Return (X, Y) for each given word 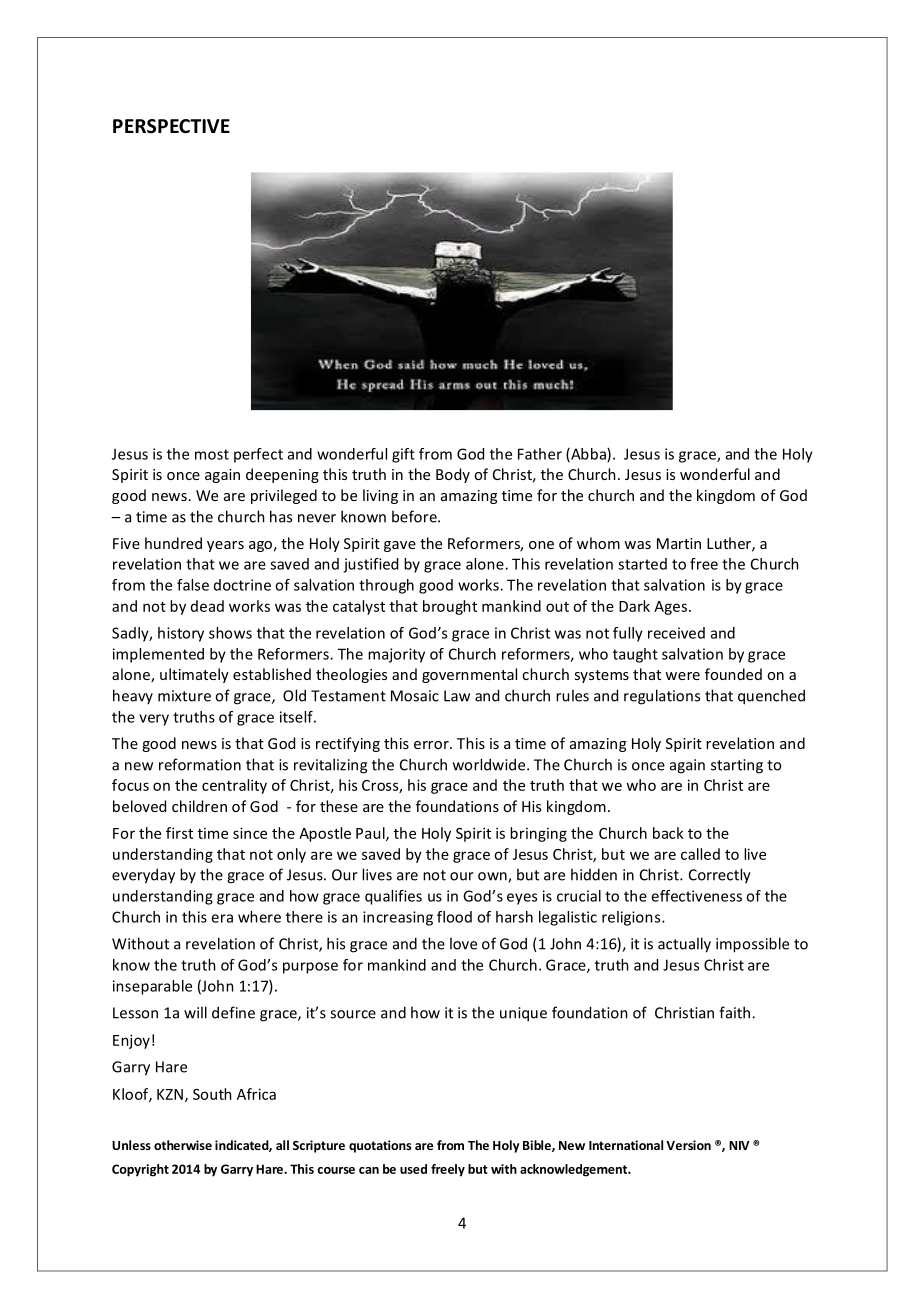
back (668, 833)
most (212, 454)
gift (403, 455)
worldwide (490, 764)
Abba (588, 455)
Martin (679, 543)
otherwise (183, 1145)
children (199, 806)
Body (453, 475)
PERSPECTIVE (171, 126)
